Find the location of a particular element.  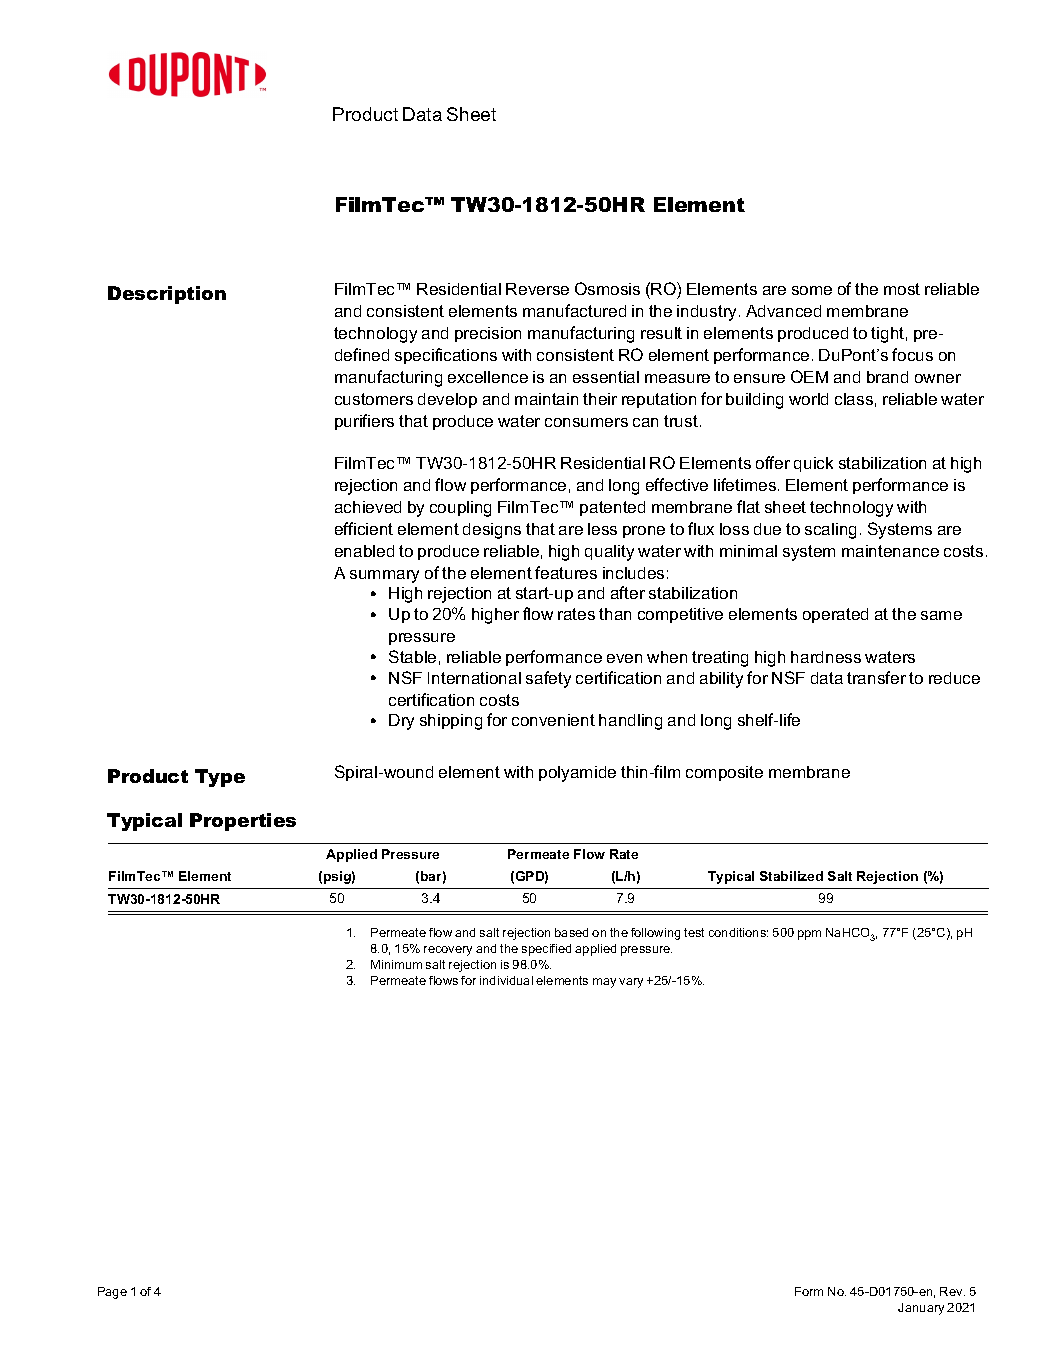

individual is located at coordinates (506, 980).
